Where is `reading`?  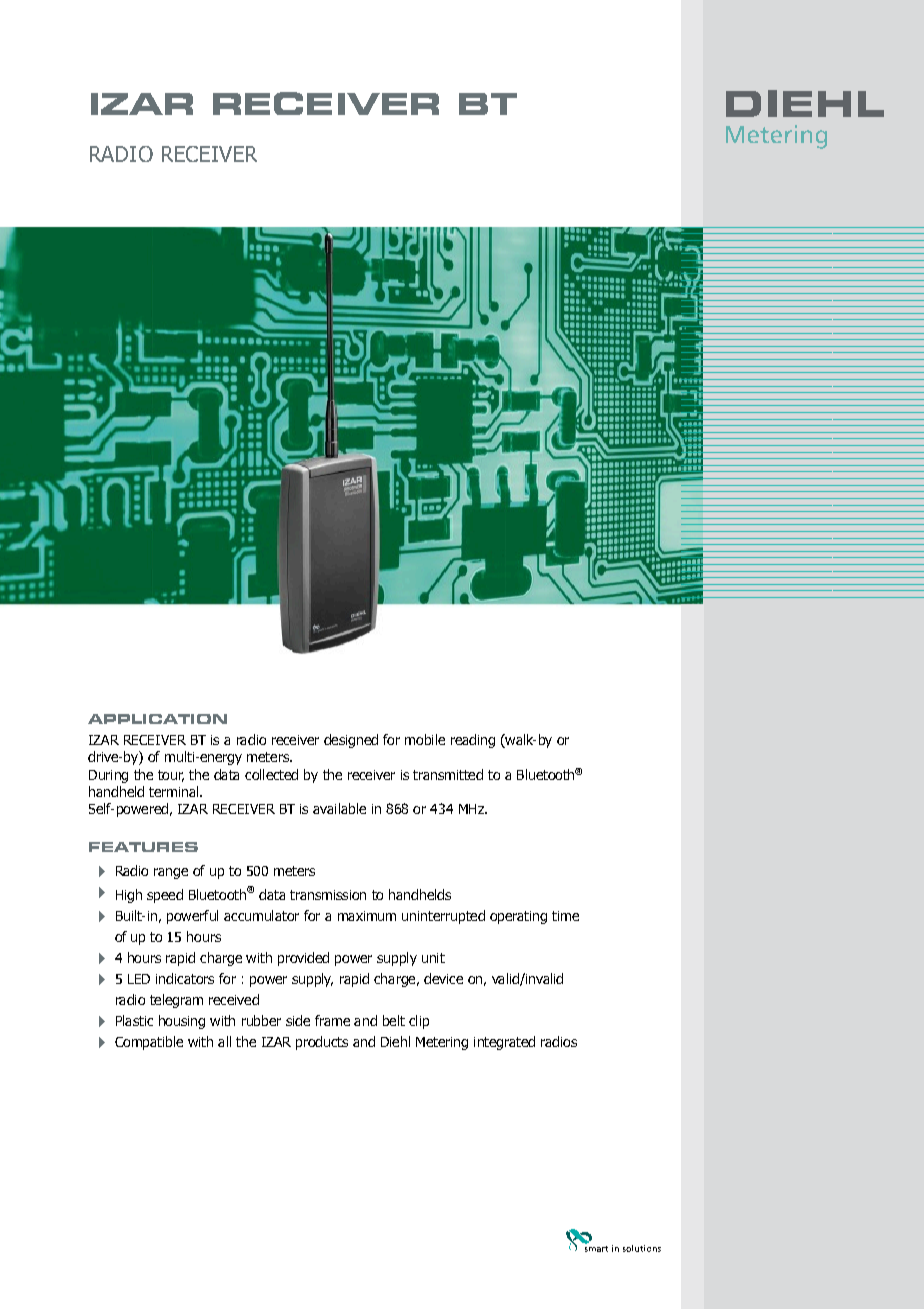 reading is located at coordinates (473, 741).
